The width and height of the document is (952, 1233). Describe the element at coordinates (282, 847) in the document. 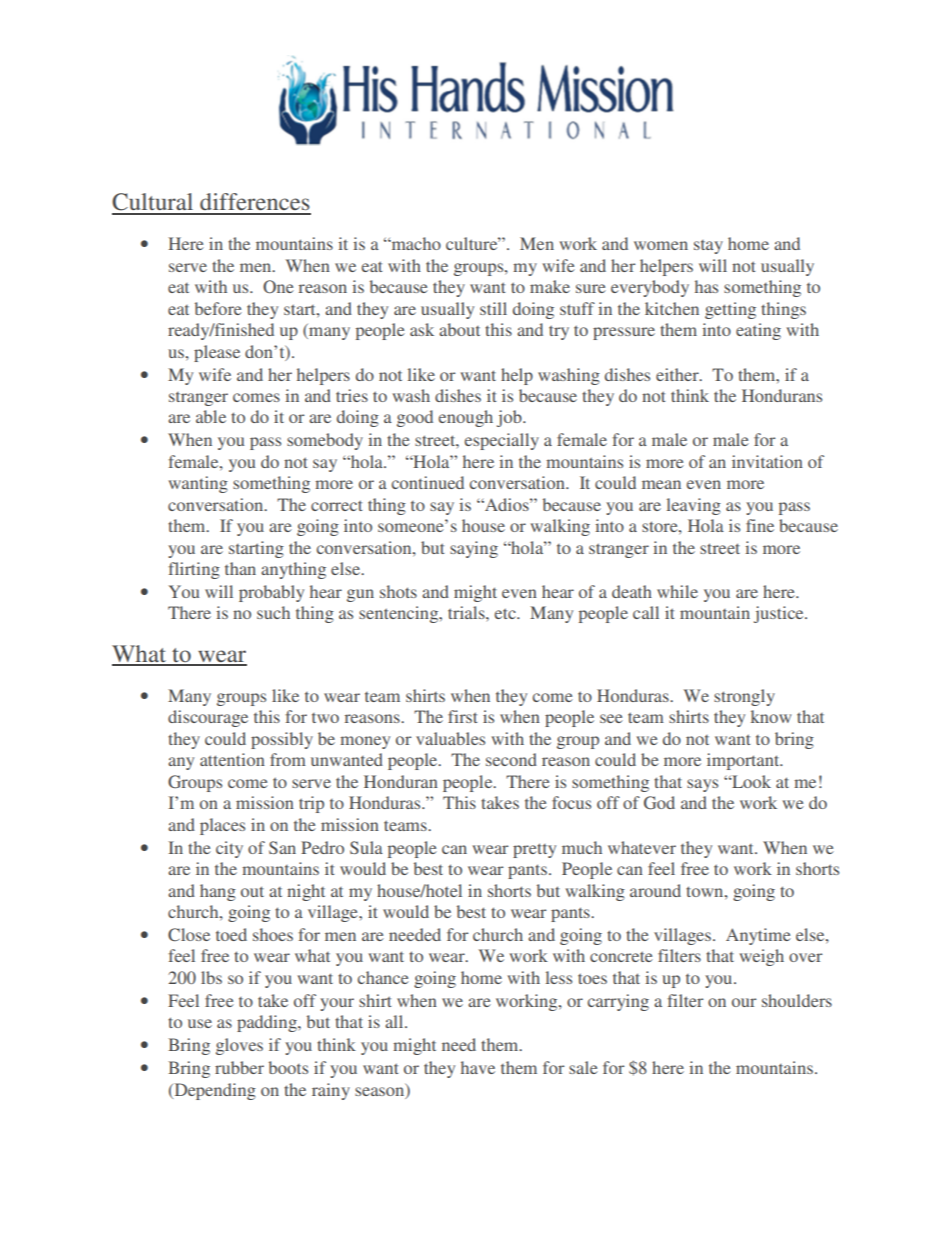

I see `San` at that location.
